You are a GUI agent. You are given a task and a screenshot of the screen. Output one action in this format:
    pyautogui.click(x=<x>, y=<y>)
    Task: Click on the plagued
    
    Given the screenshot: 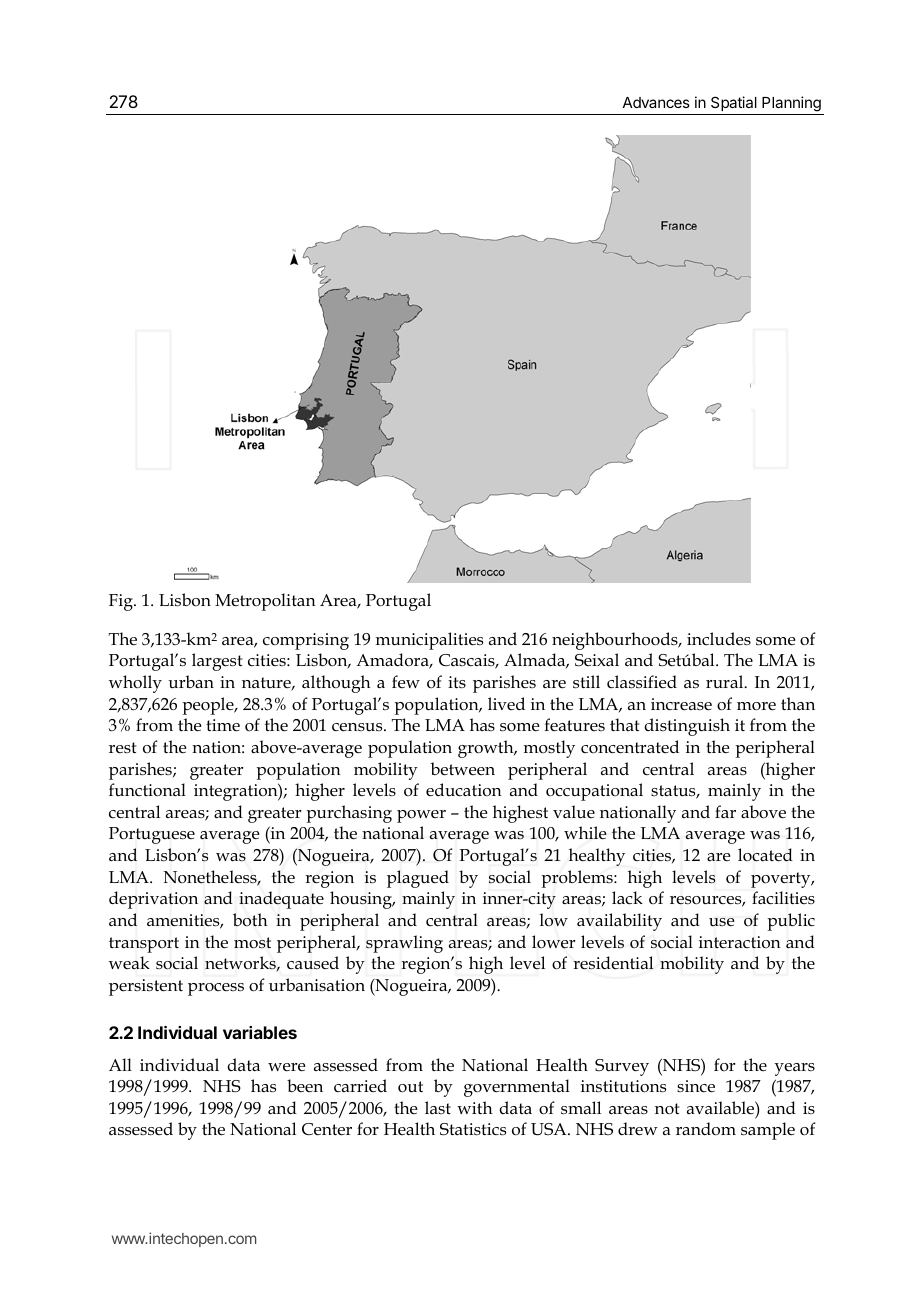 What is the action you would take?
    pyautogui.click(x=418, y=879)
